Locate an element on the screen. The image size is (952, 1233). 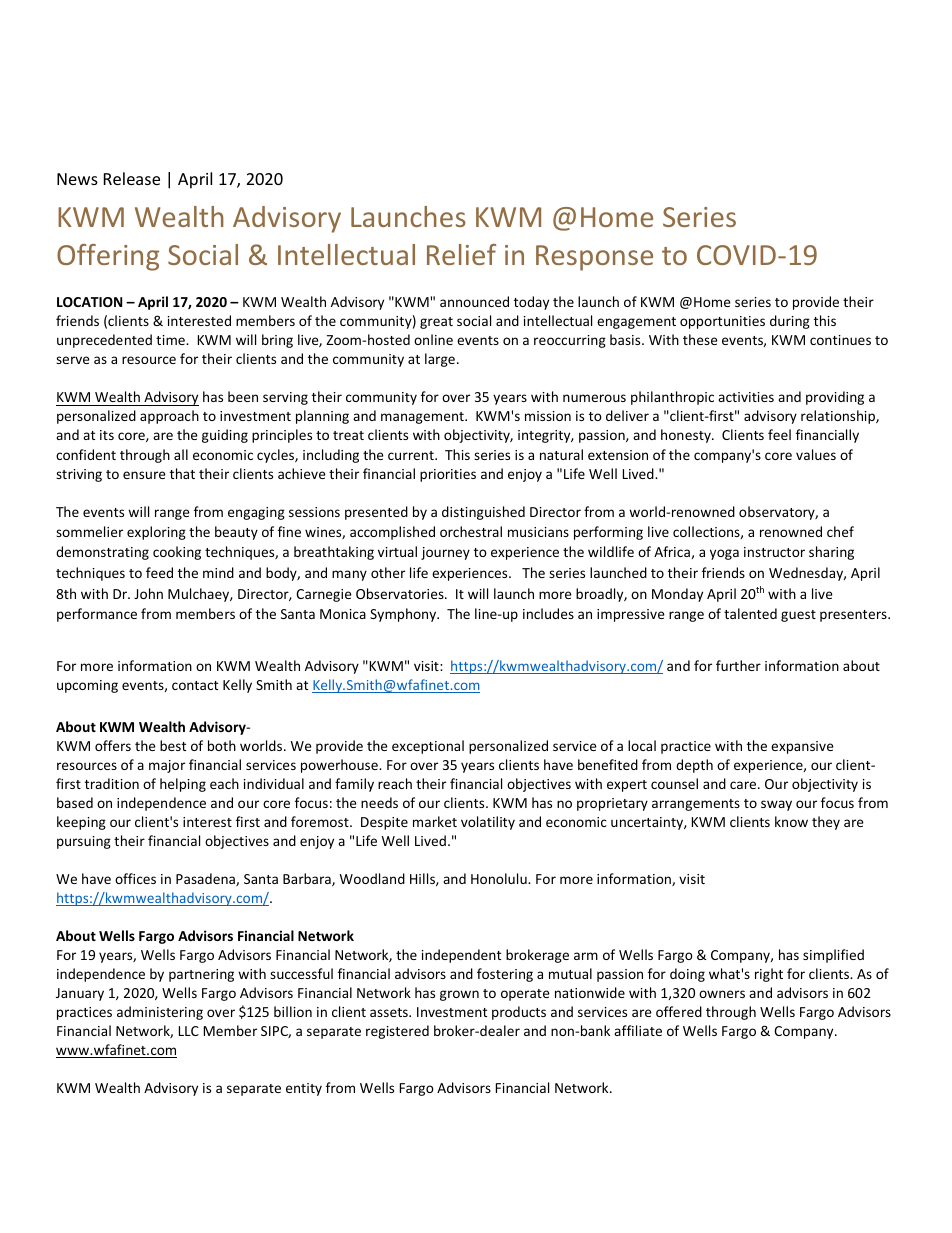
Response is located at coordinates (594, 258).
